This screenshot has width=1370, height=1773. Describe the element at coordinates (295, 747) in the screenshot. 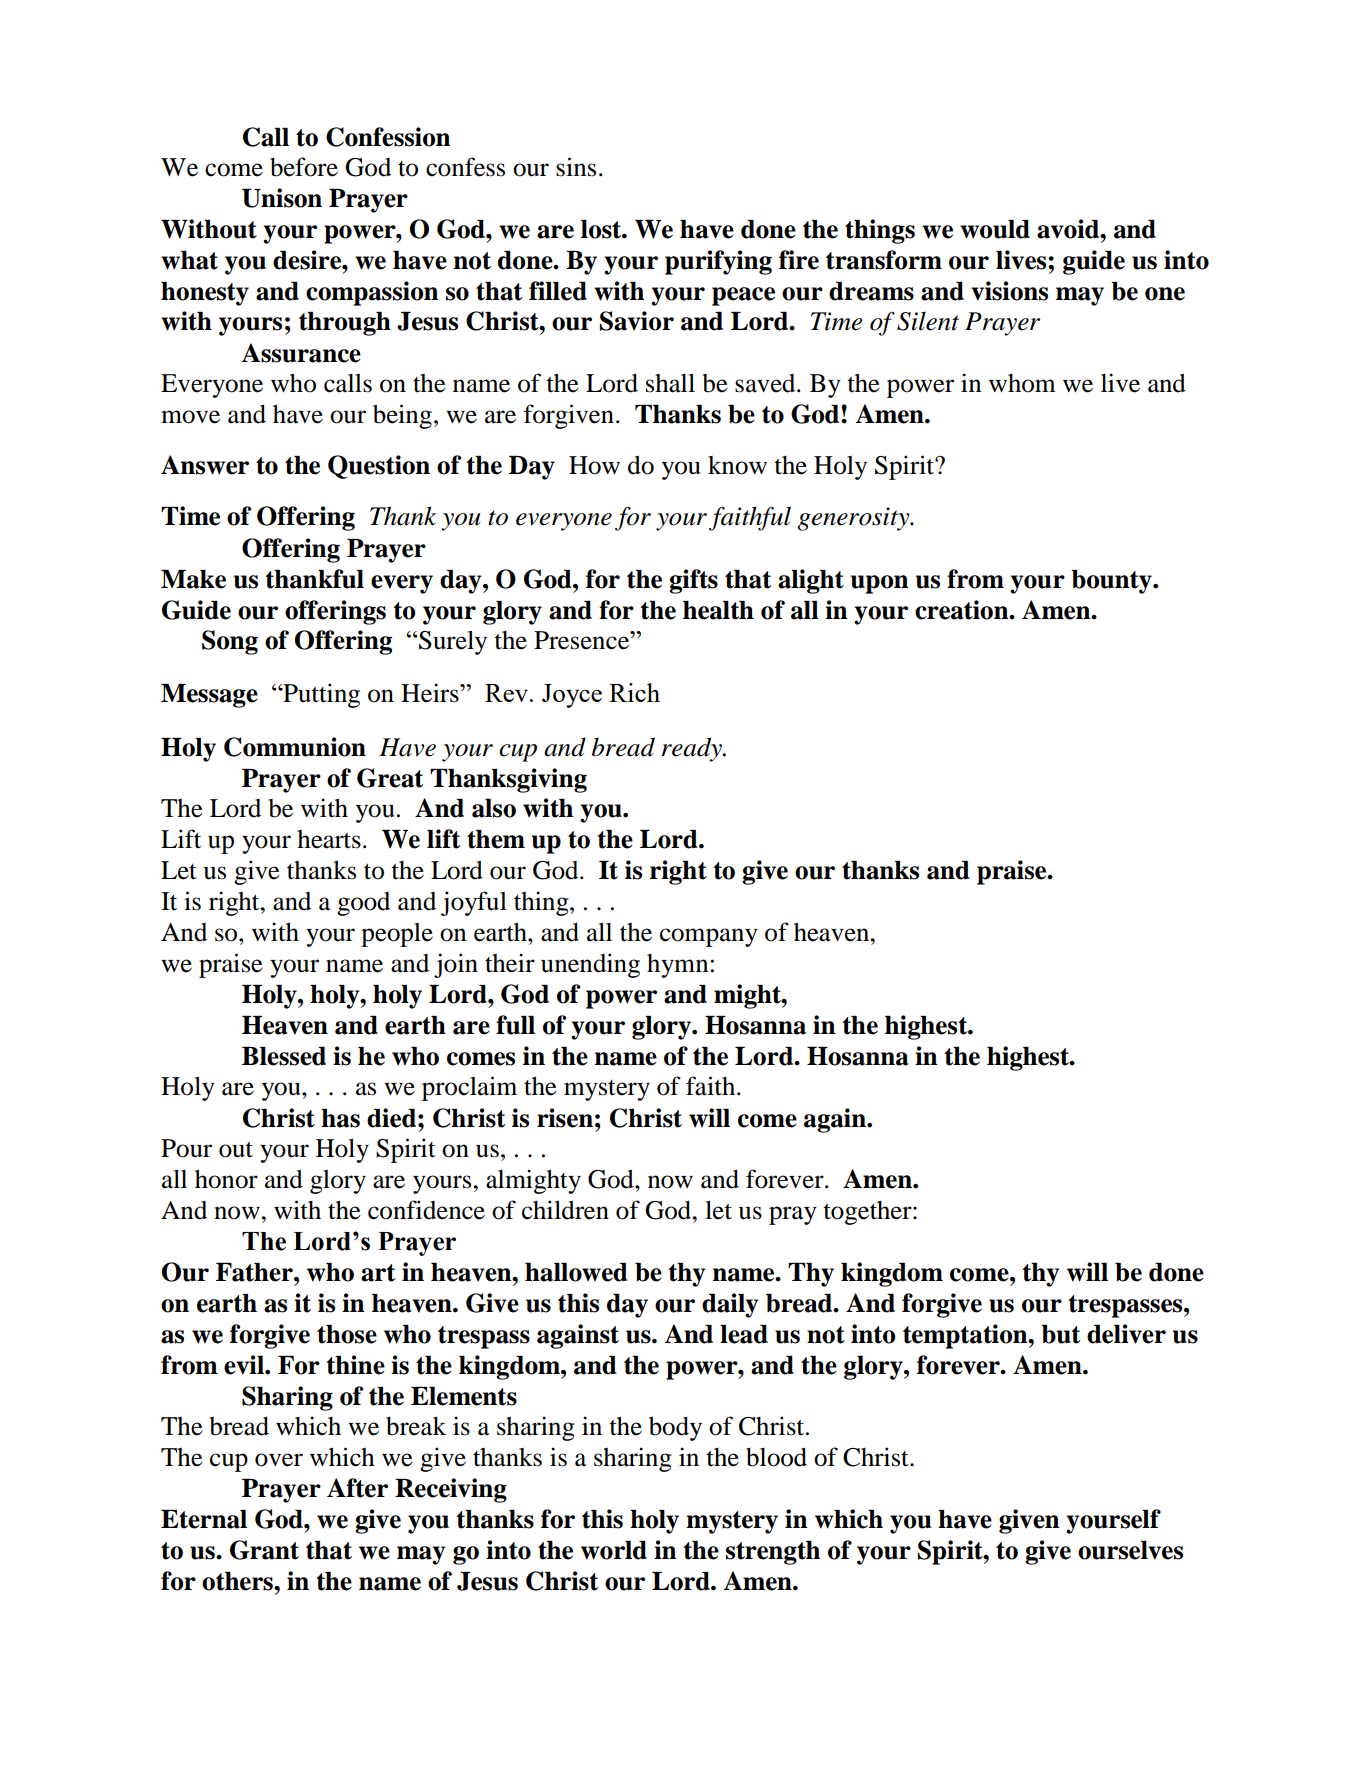

I see `Communion` at that location.
